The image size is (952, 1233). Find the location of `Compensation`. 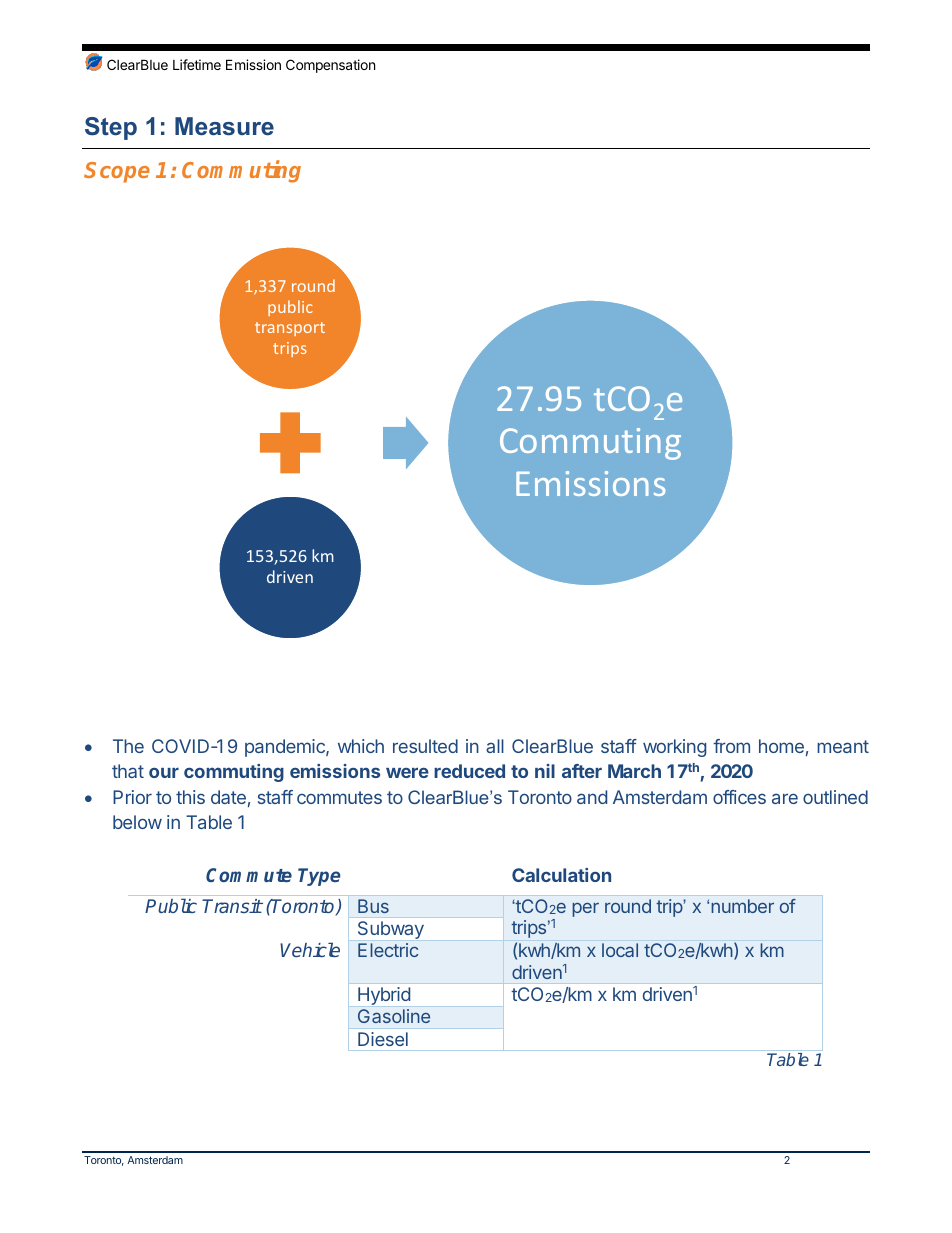

Compensation is located at coordinates (330, 66).
